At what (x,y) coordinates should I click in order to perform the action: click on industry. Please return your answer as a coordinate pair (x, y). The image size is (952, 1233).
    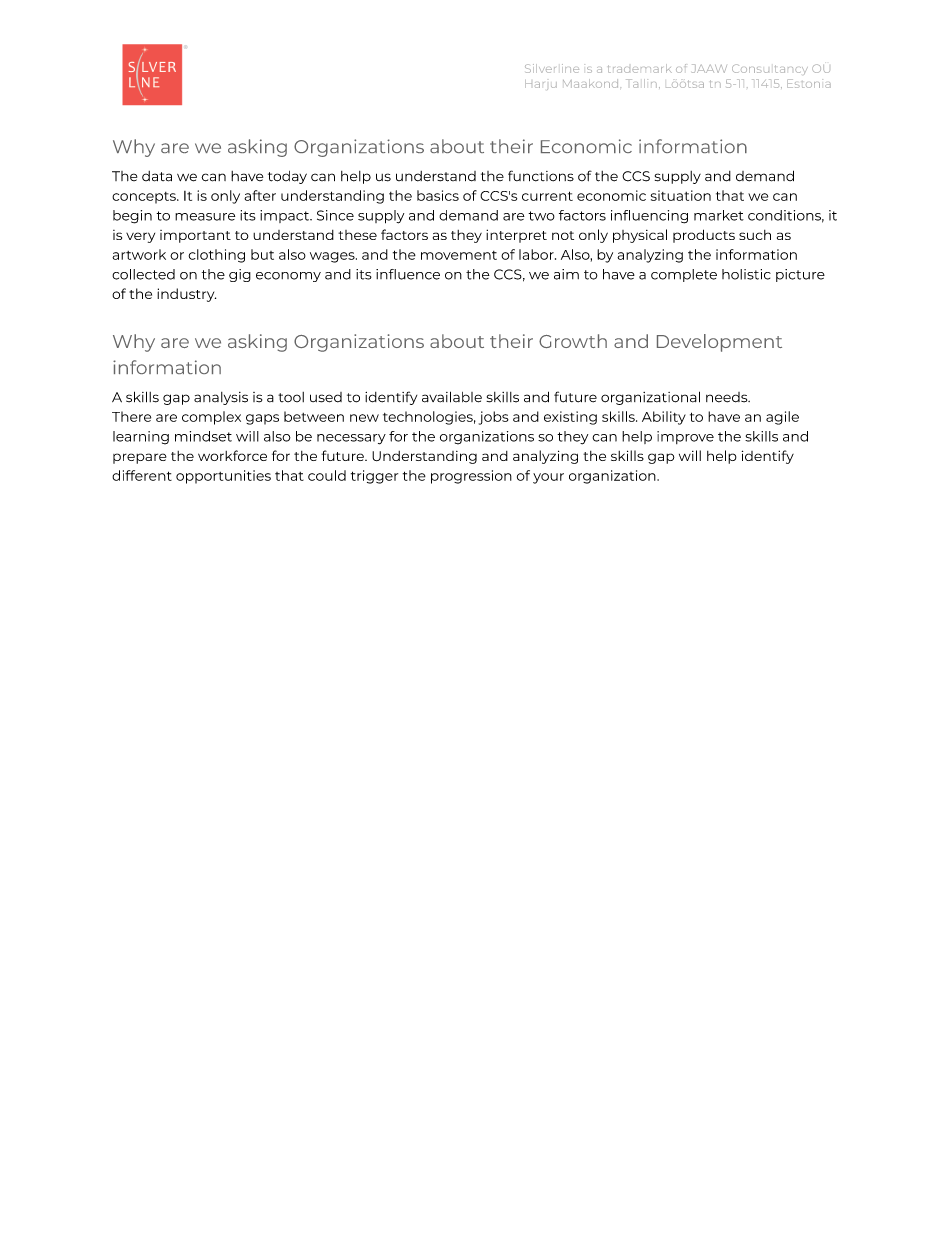
    Looking at the image, I should click on (186, 295).
